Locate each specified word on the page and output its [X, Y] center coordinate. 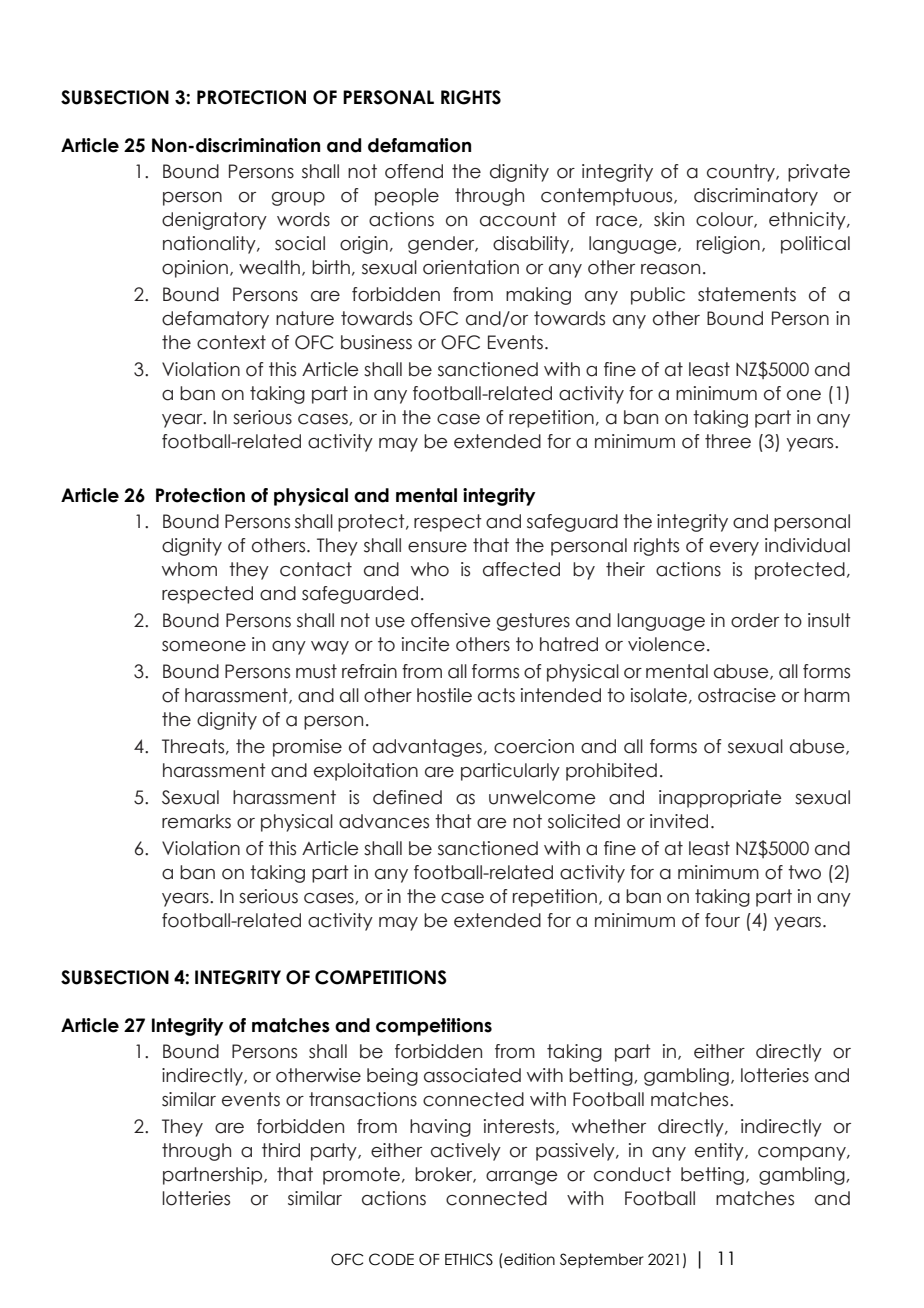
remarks [196, 821]
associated [472, 1075]
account [518, 219]
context [231, 342]
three [728, 441]
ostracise [737, 695]
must [316, 671]
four [722, 920]
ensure [437, 547]
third [281, 1150]
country [742, 173]
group [298, 199]
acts [496, 695]
